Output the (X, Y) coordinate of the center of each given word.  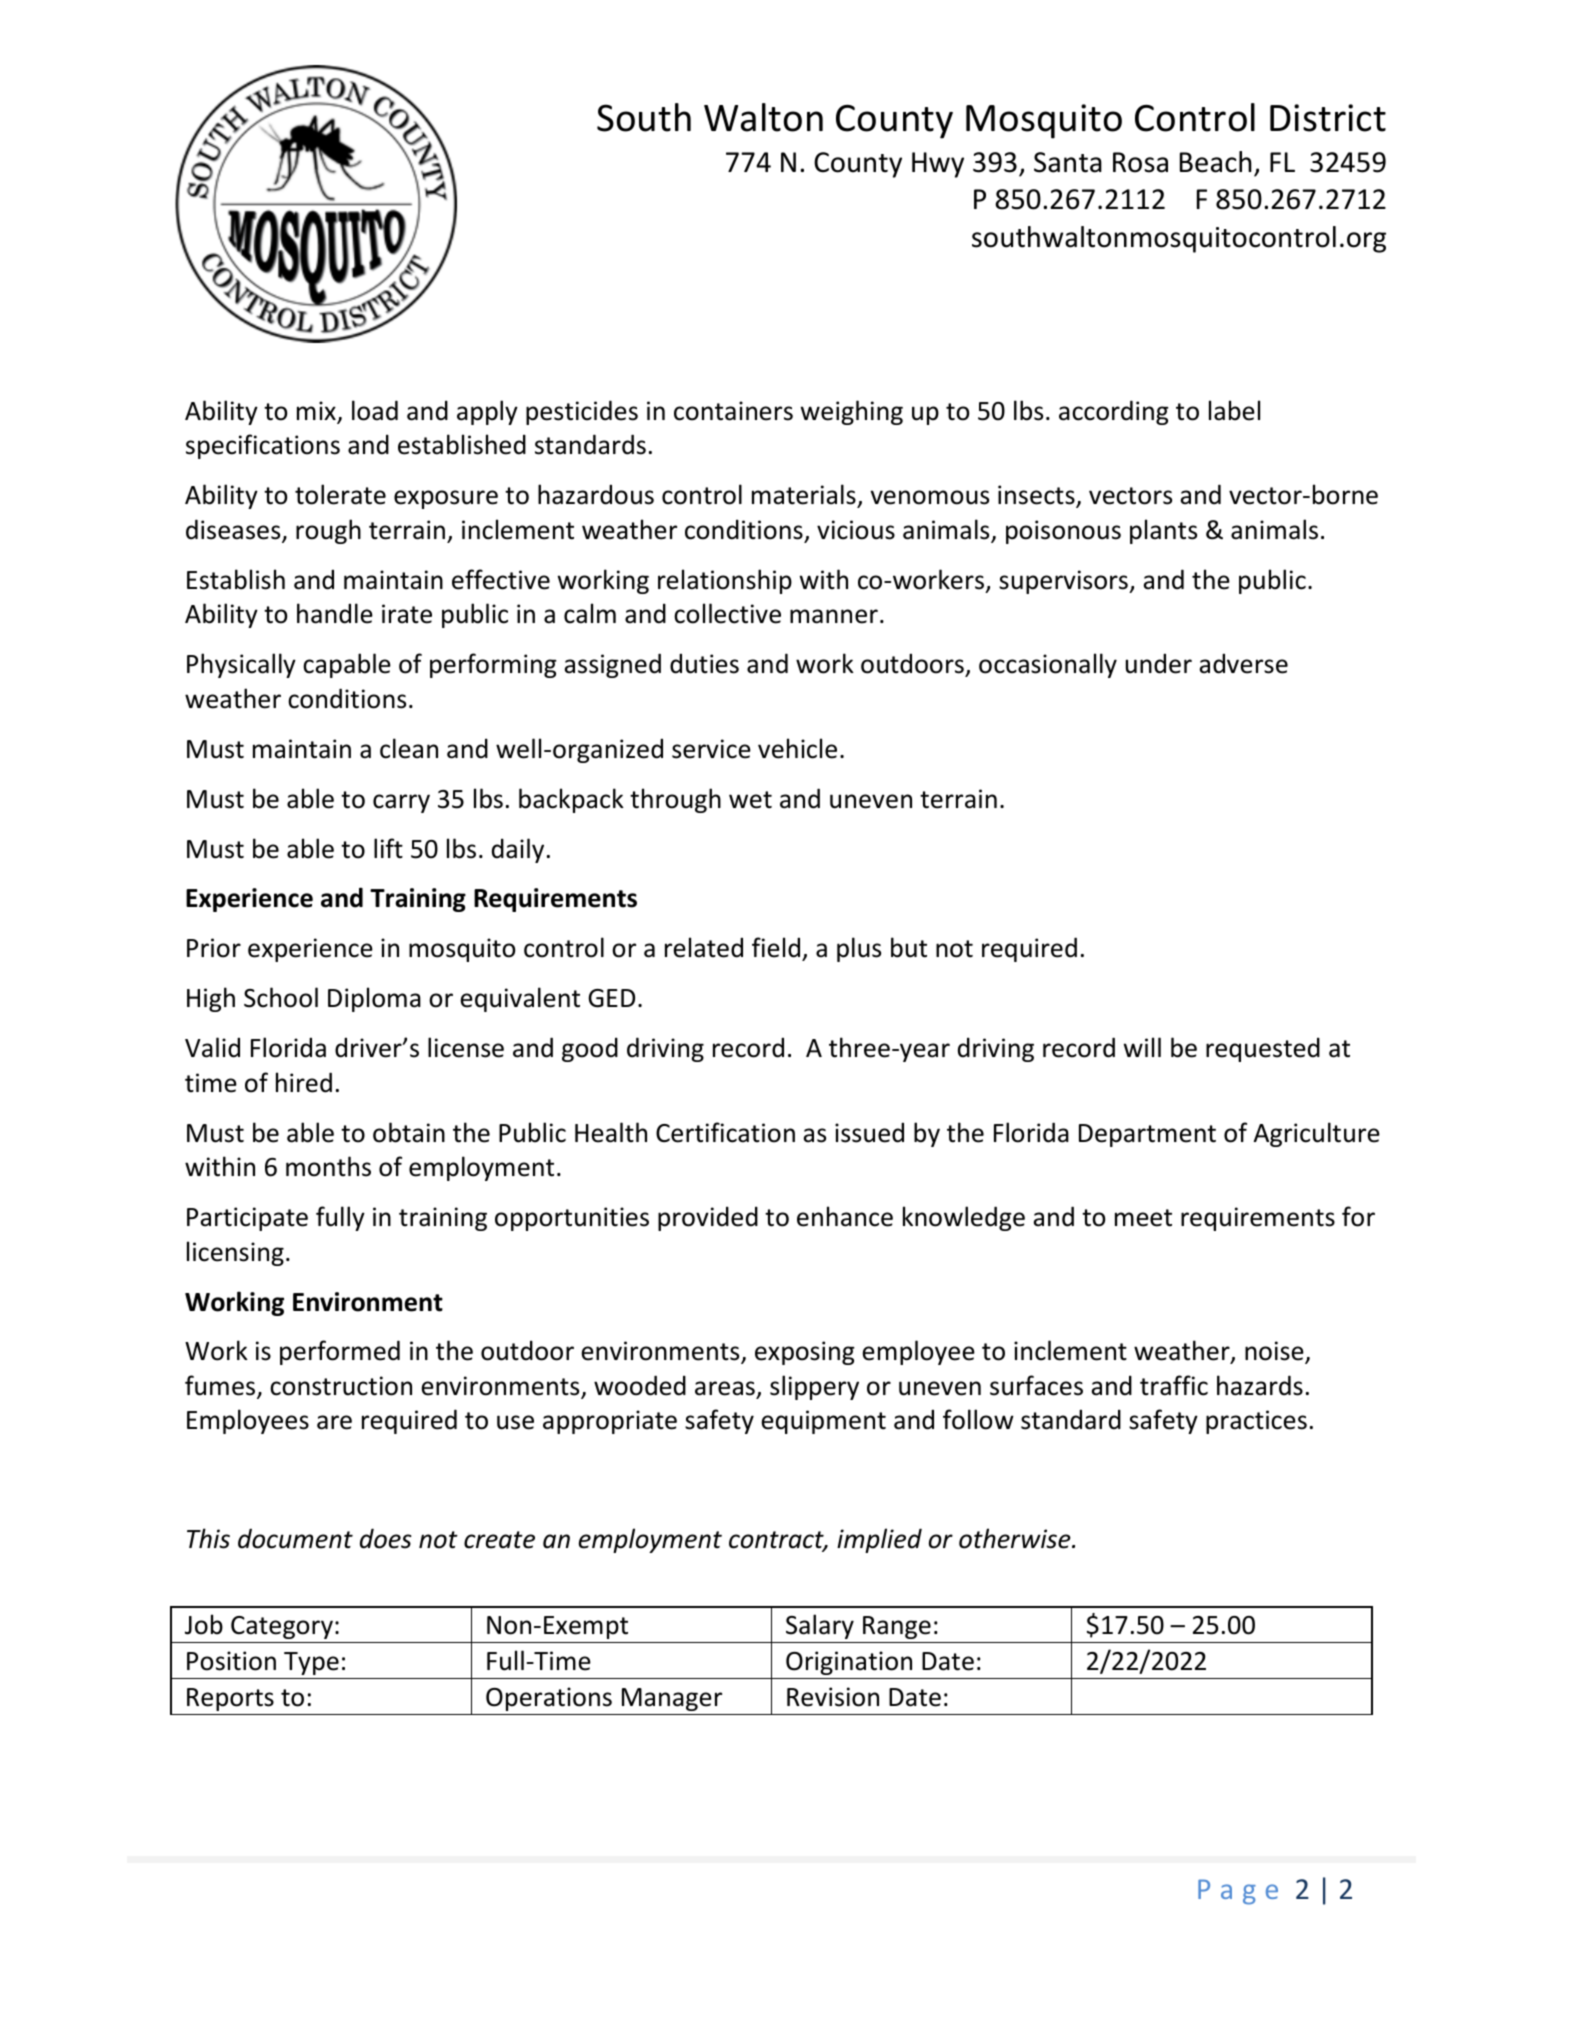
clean (409, 748)
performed (340, 1352)
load (375, 410)
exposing (805, 1353)
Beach (1216, 162)
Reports (230, 1699)
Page (1238, 1892)
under (1159, 663)
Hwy (938, 165)
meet (1143, 1218)
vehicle (797, 748)
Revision (833, 1697)
